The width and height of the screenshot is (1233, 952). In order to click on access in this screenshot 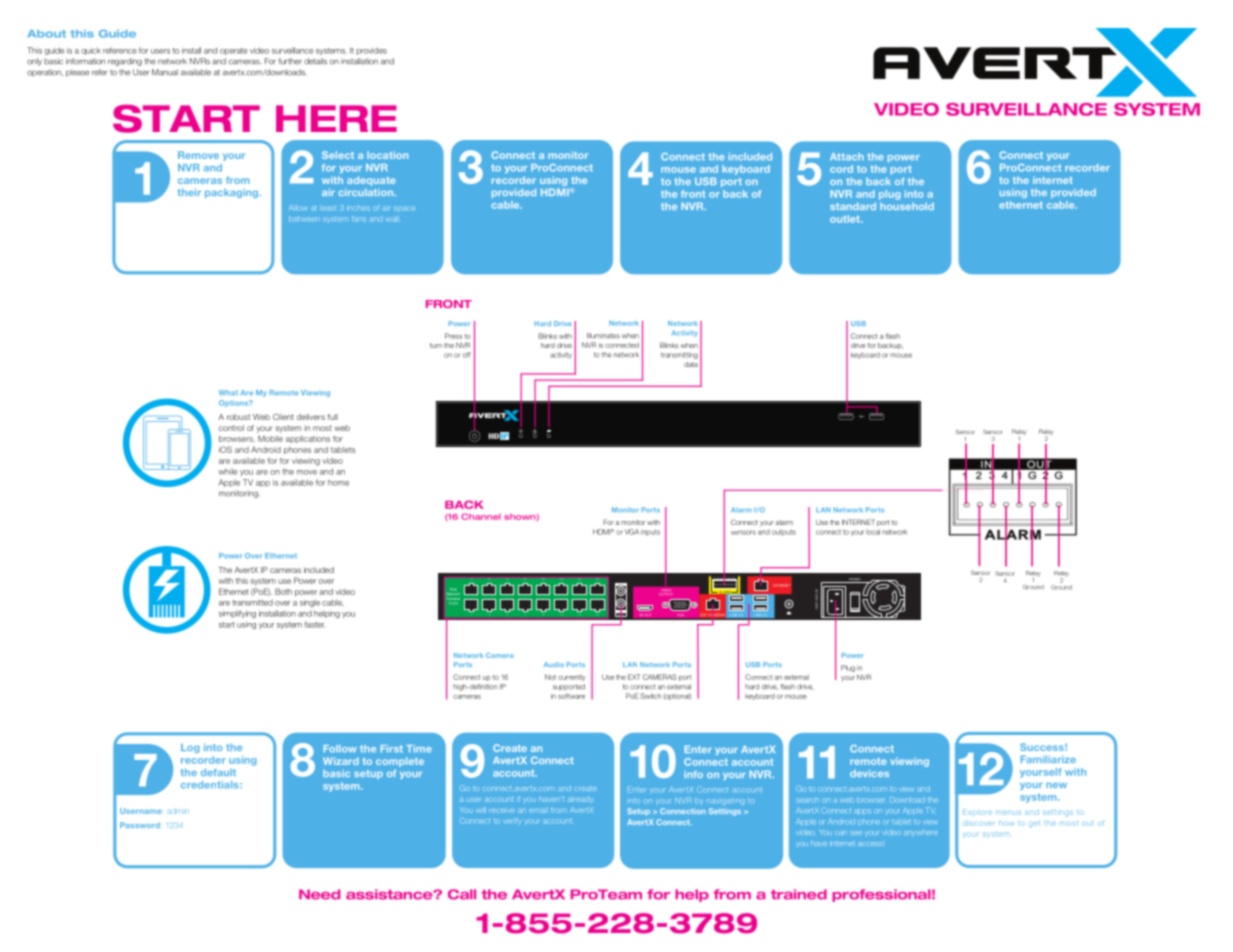, I will do `click(870, 844)`.
